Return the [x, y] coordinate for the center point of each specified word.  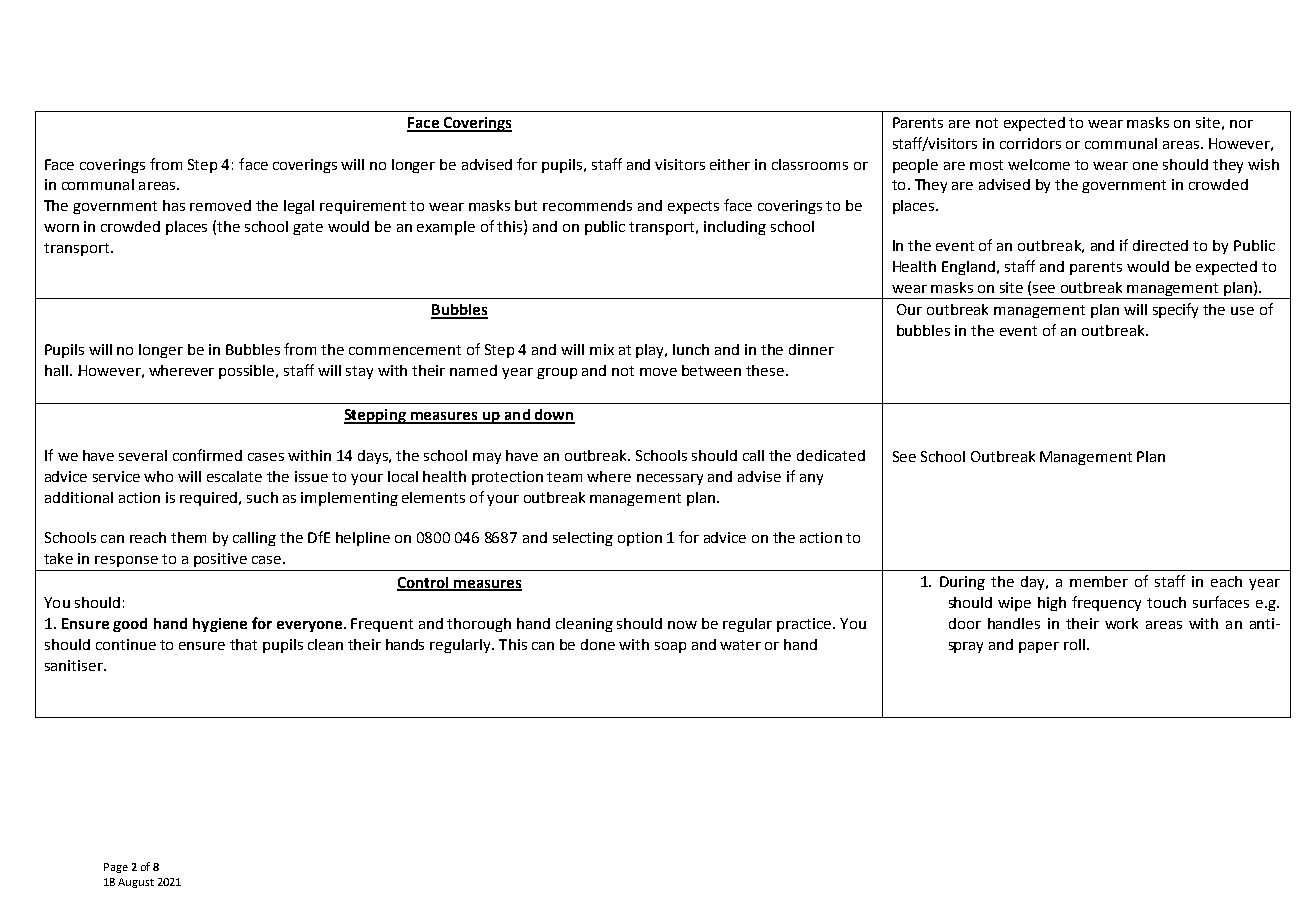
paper [1039, 647]
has [174, 205]
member [1099, 581]
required [210, 499]
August [136, 883]
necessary [670, 479]
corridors [1030, 143]
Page [116, 868]
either [730, 164]
